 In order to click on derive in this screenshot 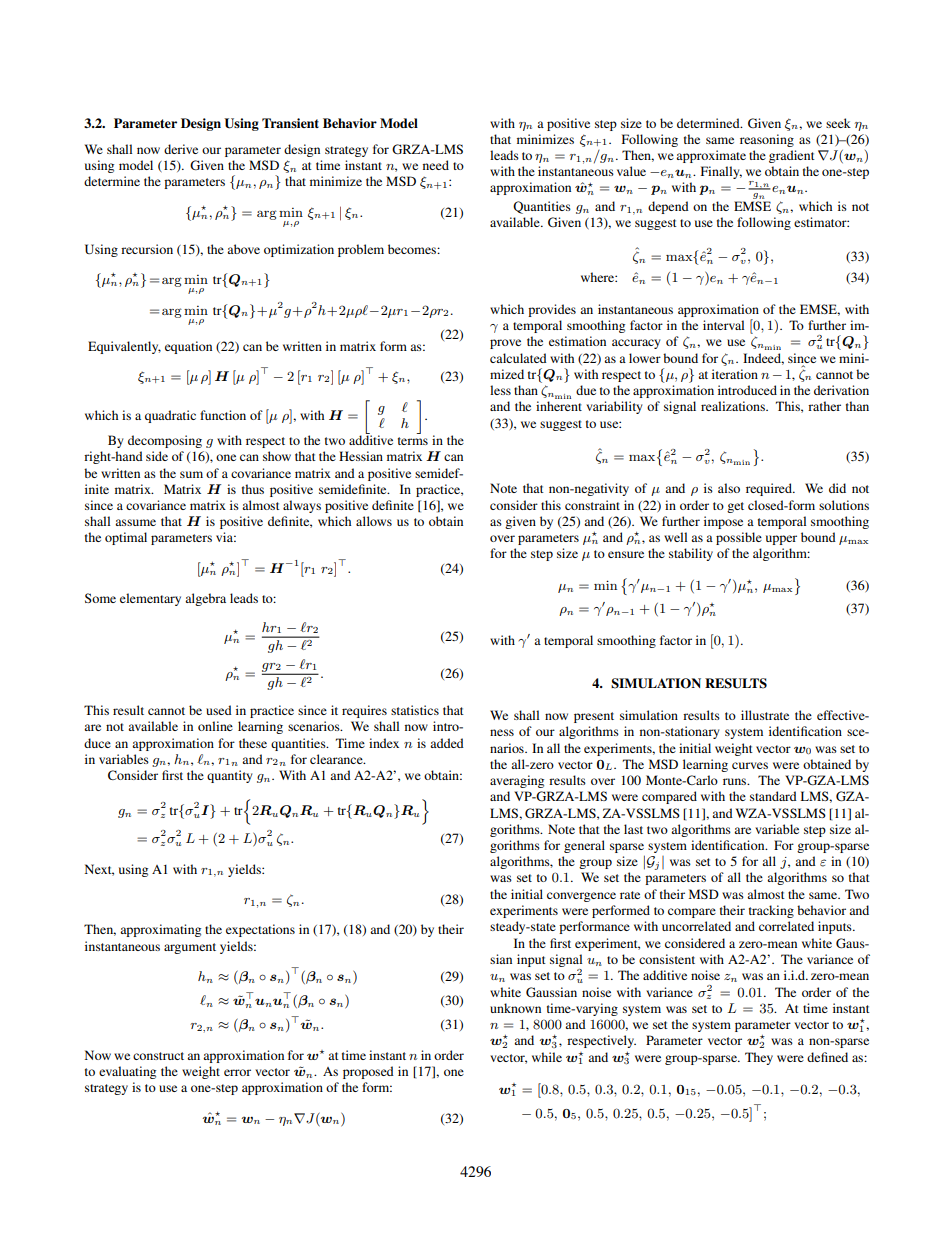, I will do `click(181, 149)`.
